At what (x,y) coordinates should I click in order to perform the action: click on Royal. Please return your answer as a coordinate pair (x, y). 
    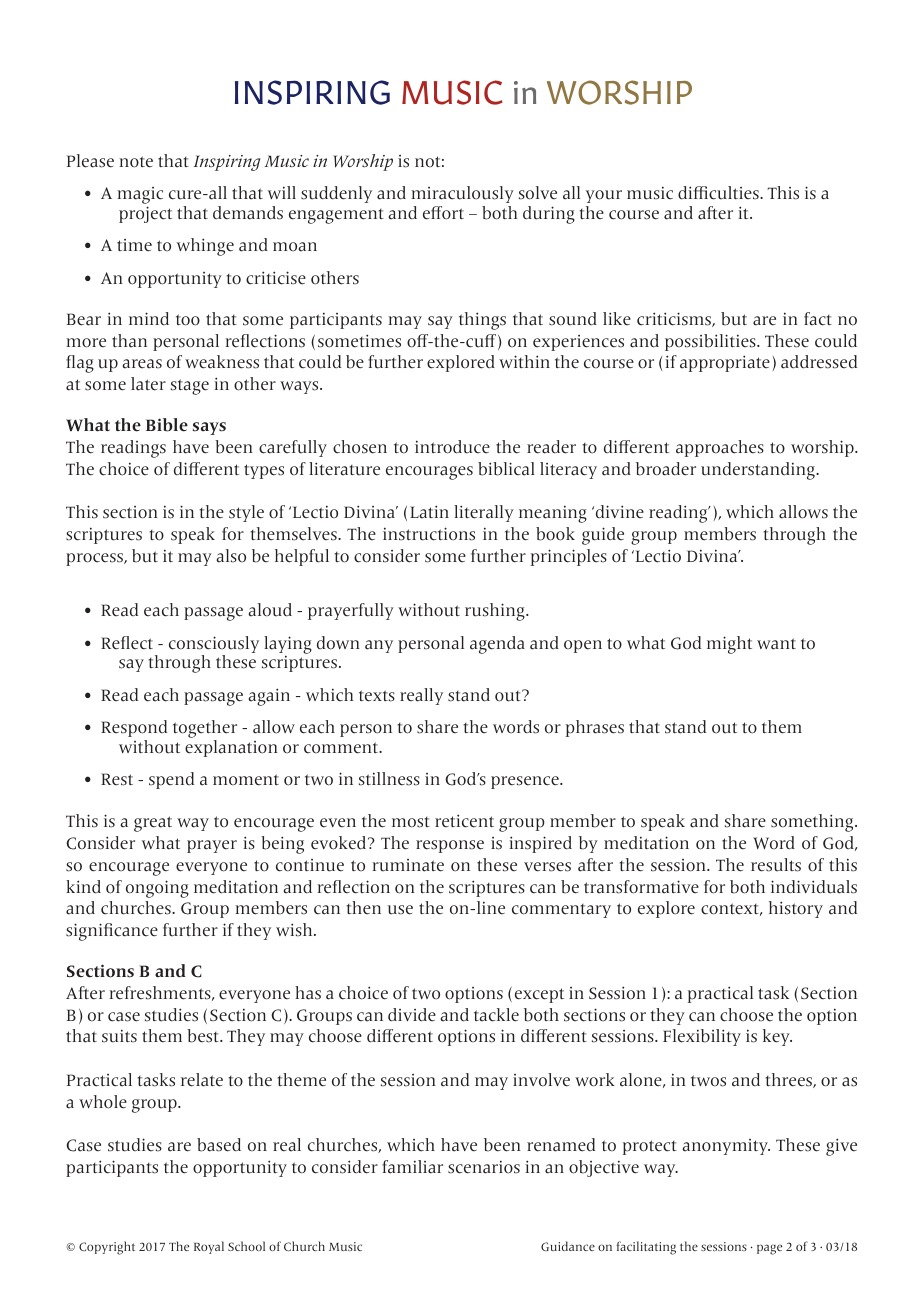
    Looking at the image, I should click on (209, 1247).
